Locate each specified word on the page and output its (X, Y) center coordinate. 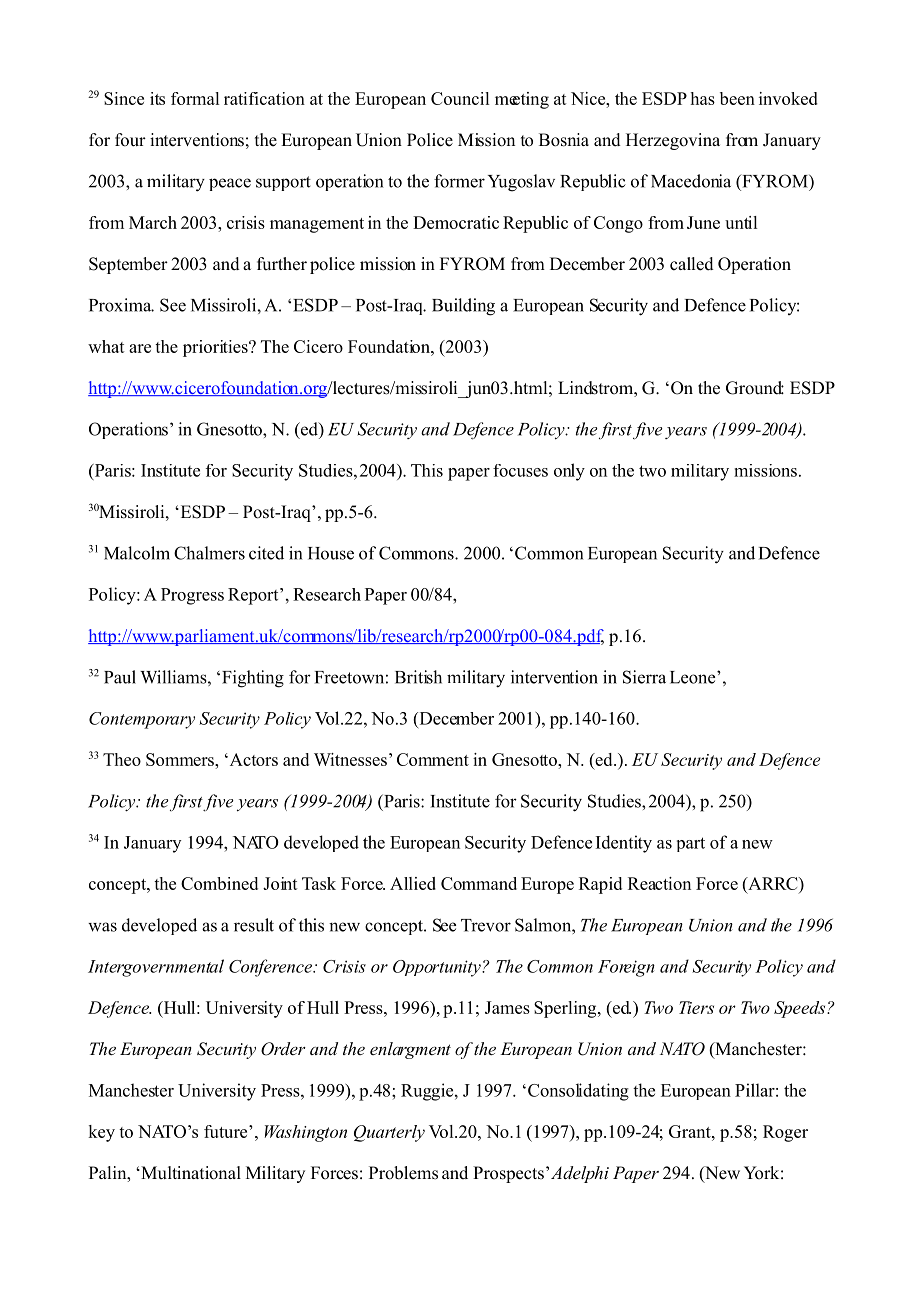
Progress (192, 596)
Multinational (190, 1173)
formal (195, 98)
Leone (694, 677)
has (703, 98)
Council (460, 98)
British (418, 677)
